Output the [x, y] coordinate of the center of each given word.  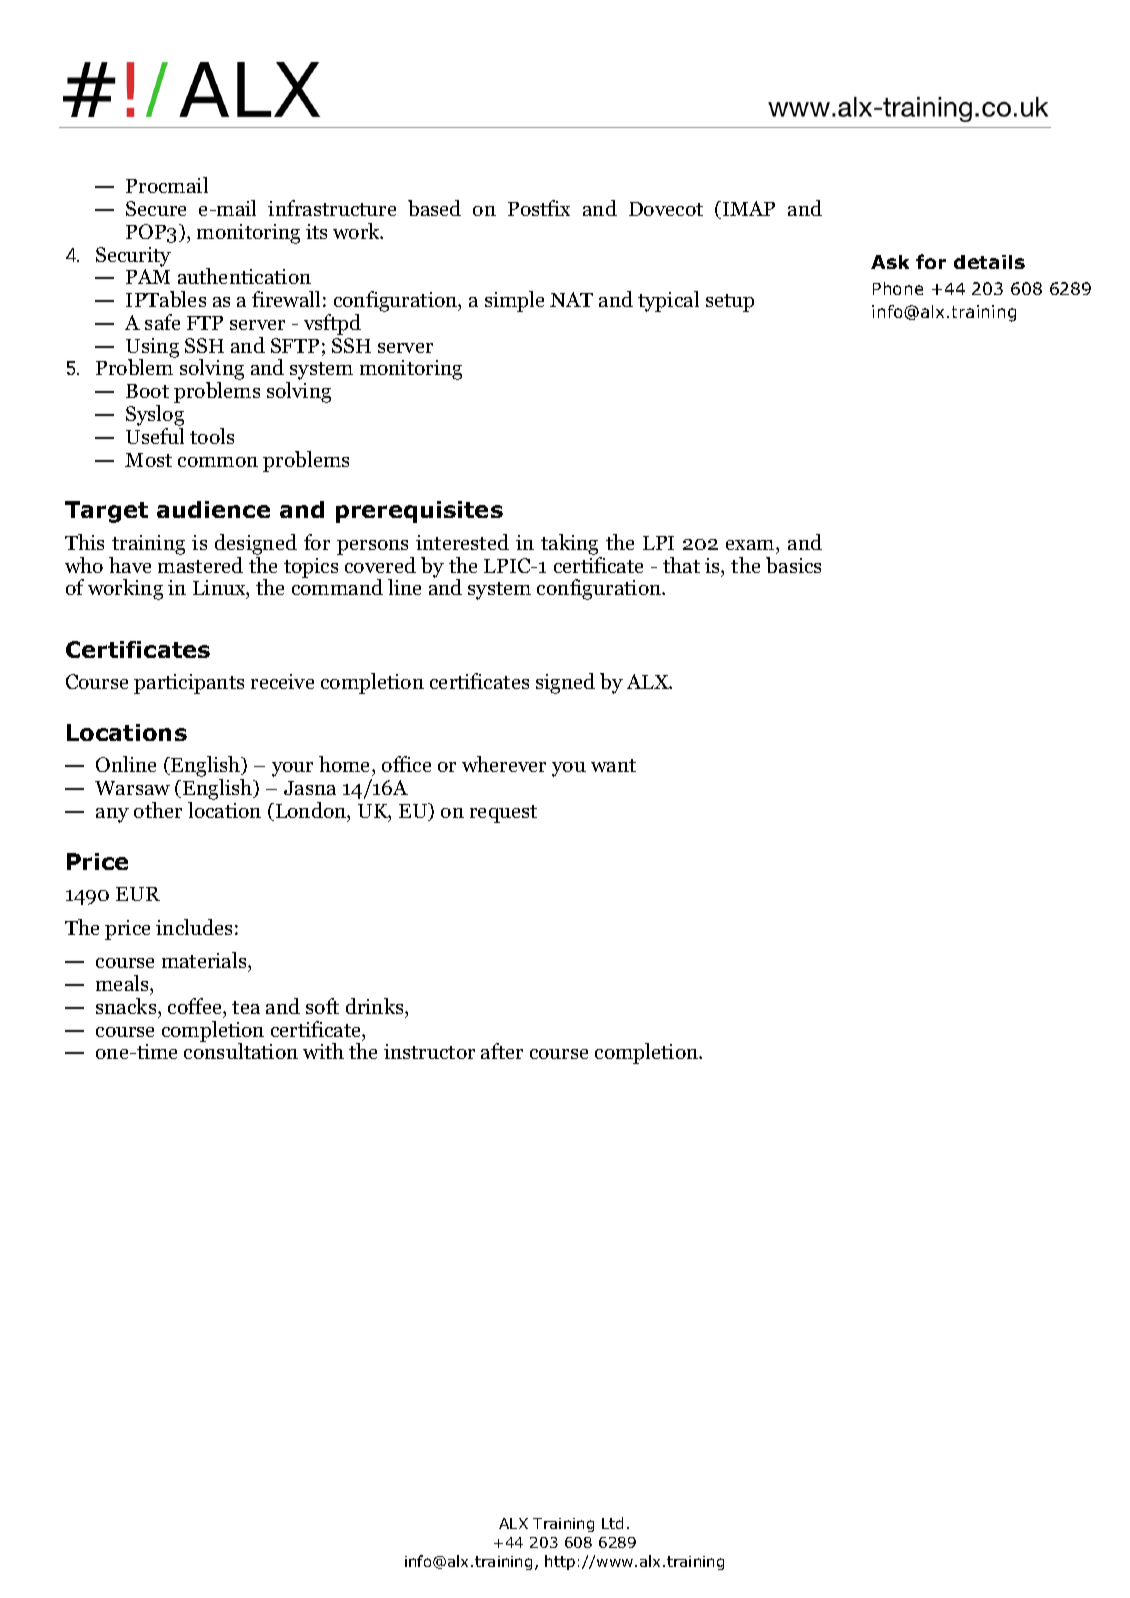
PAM [148, 276]
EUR [138, 894]
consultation [241, 1051]
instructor [429, 1051]
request [503, 814]
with [323, 1051]
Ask [890, 262]
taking [569, 544]
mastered [200, 565]
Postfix [539, 208]
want [613, 765]
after [502, 1051]
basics [793, 565]
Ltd [612, 1523]
